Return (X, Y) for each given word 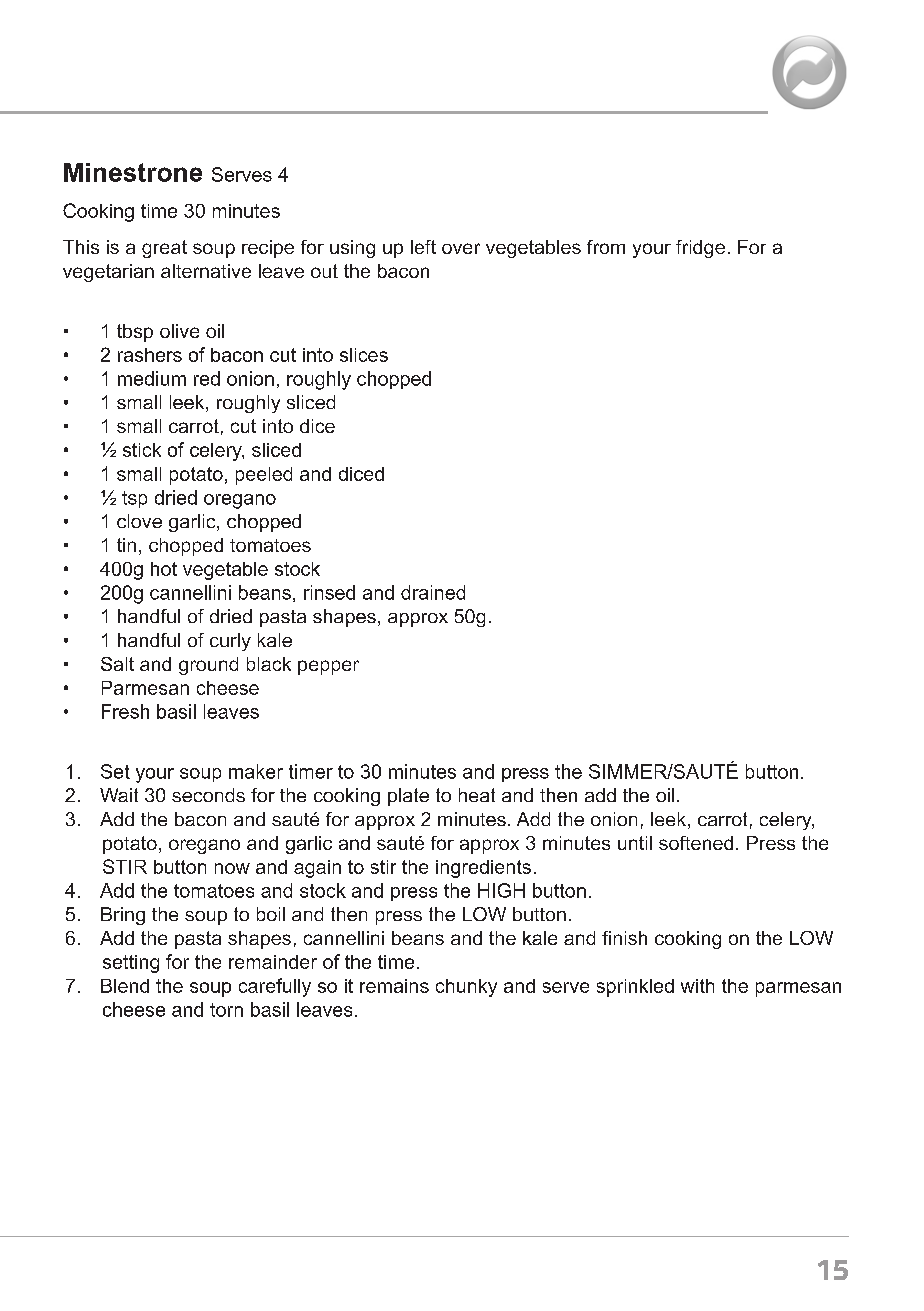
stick (142, 450)
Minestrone (133, 172)
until (635, 843)
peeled (264, 476)
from (606, 247)
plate (408, 797)
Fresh (125, 711)
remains (394, 986)
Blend (125, 986)
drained (433, 592)
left (423, 247)
